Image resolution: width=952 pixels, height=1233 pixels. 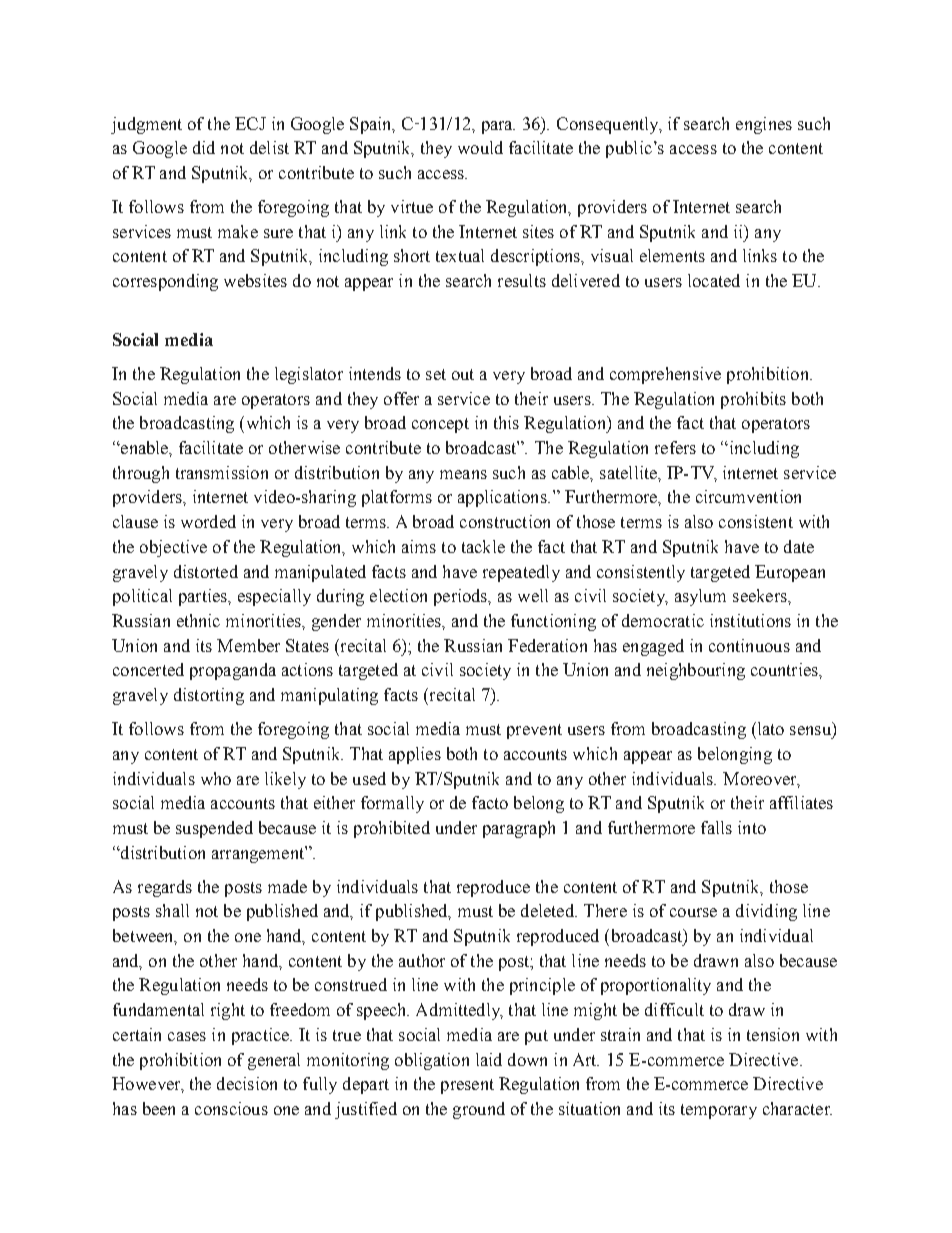 What do you see at coordinates (764, 125) in the screenshot?
I see `engines` at bounding box center [764, 125].
